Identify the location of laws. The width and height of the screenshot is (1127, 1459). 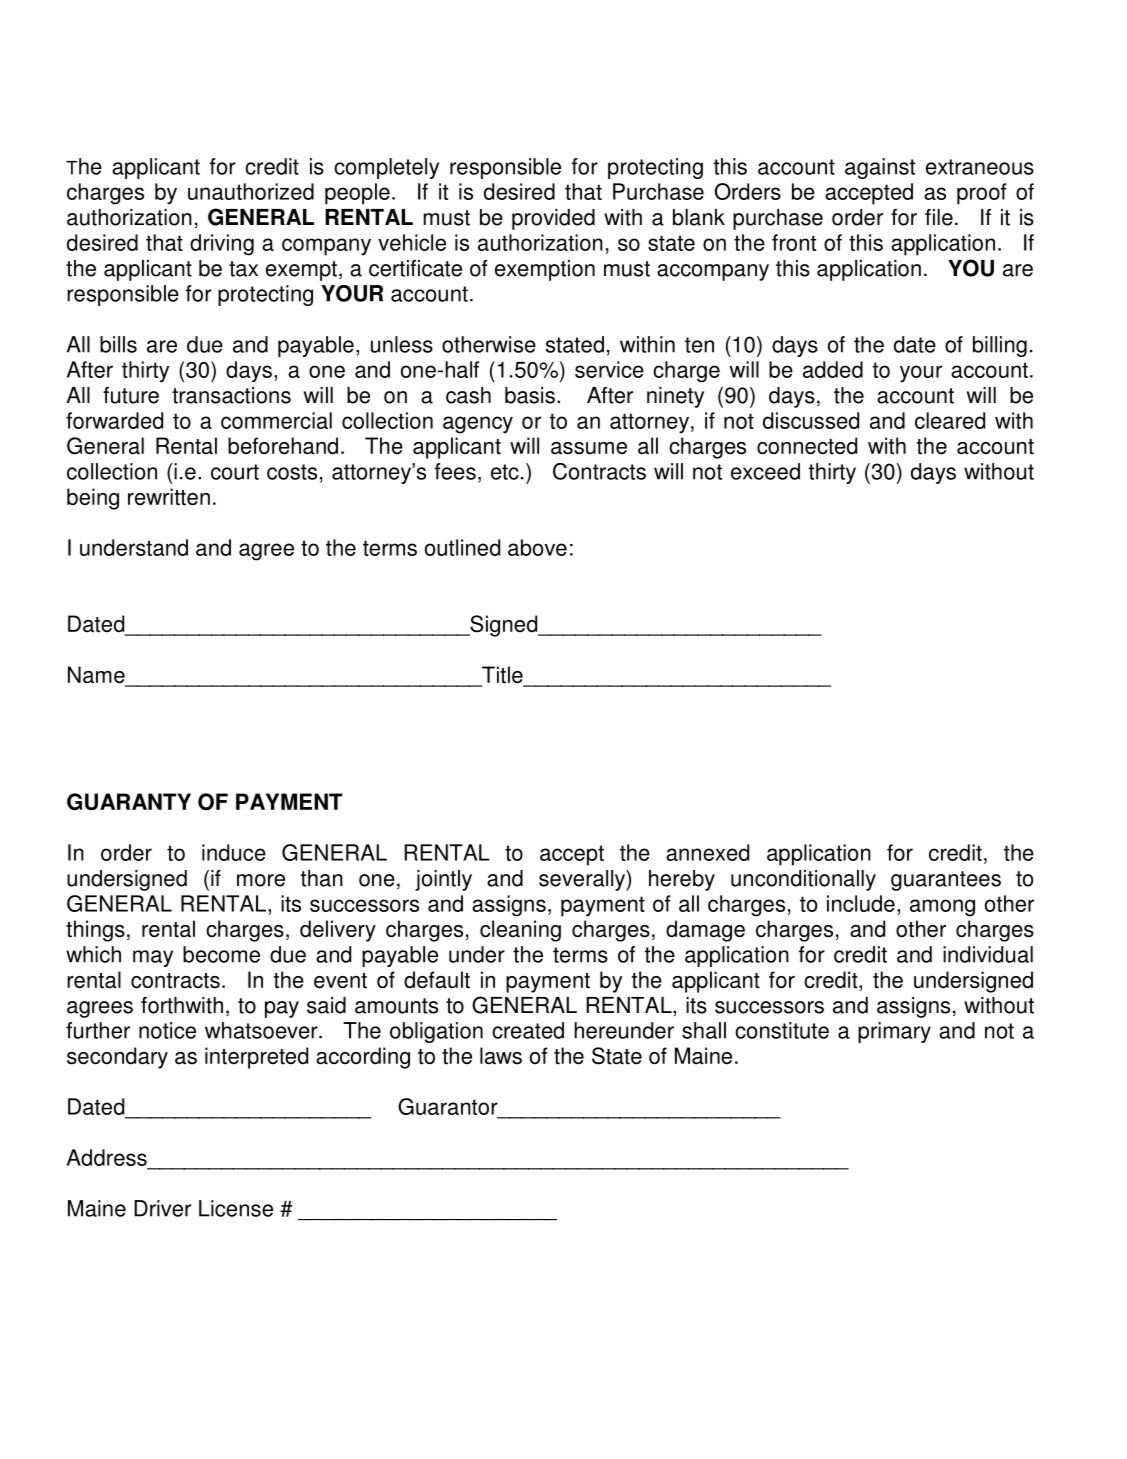
(501, 1056).
